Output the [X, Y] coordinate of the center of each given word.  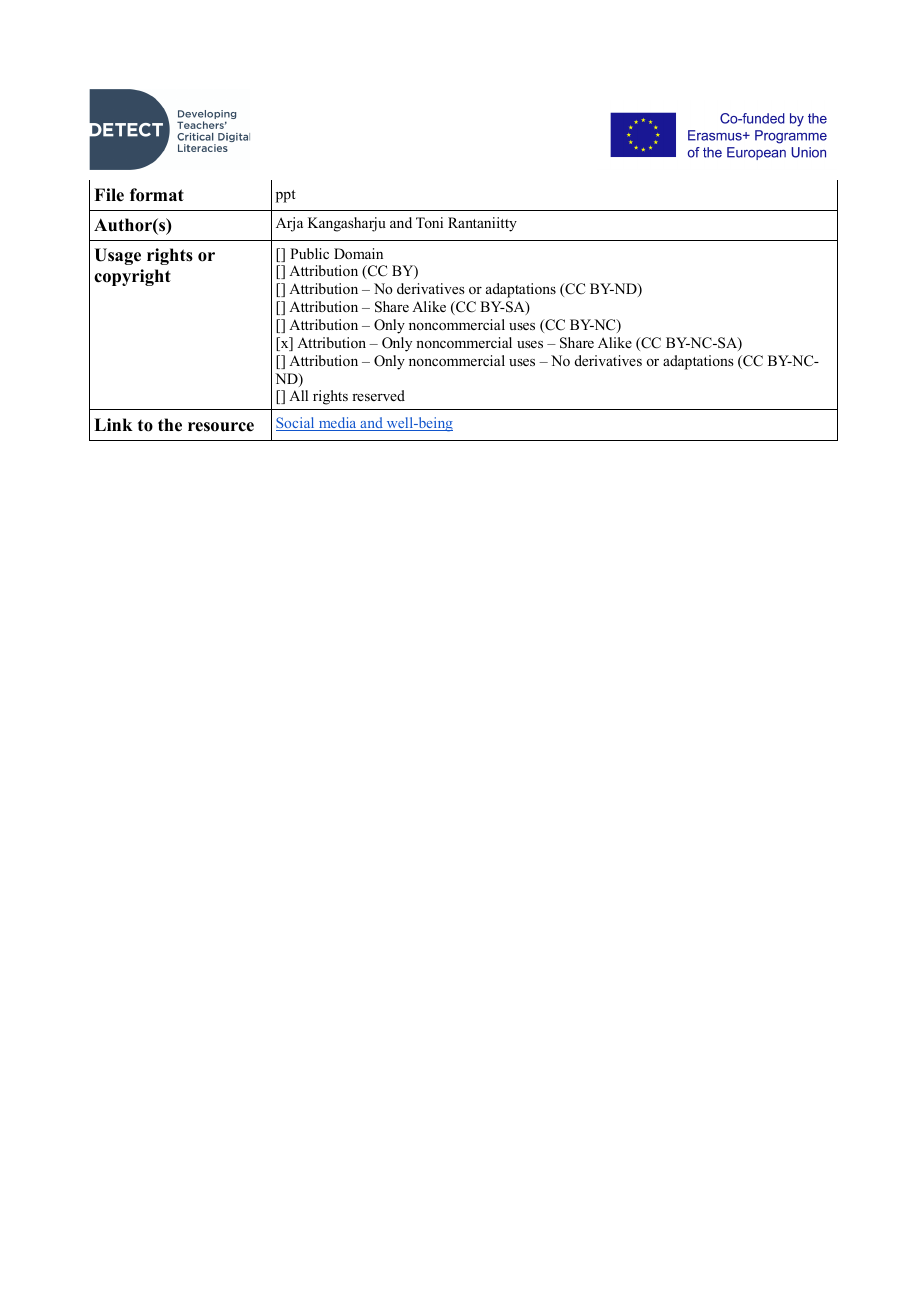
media [338, 424]
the [170, 425]
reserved [378, 395]
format [157, 195]
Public [309, 253]
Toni [429, 222]
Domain [358, 253]
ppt [286, 196]
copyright [132, 277]
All [298, 395]
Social [296, 424]
